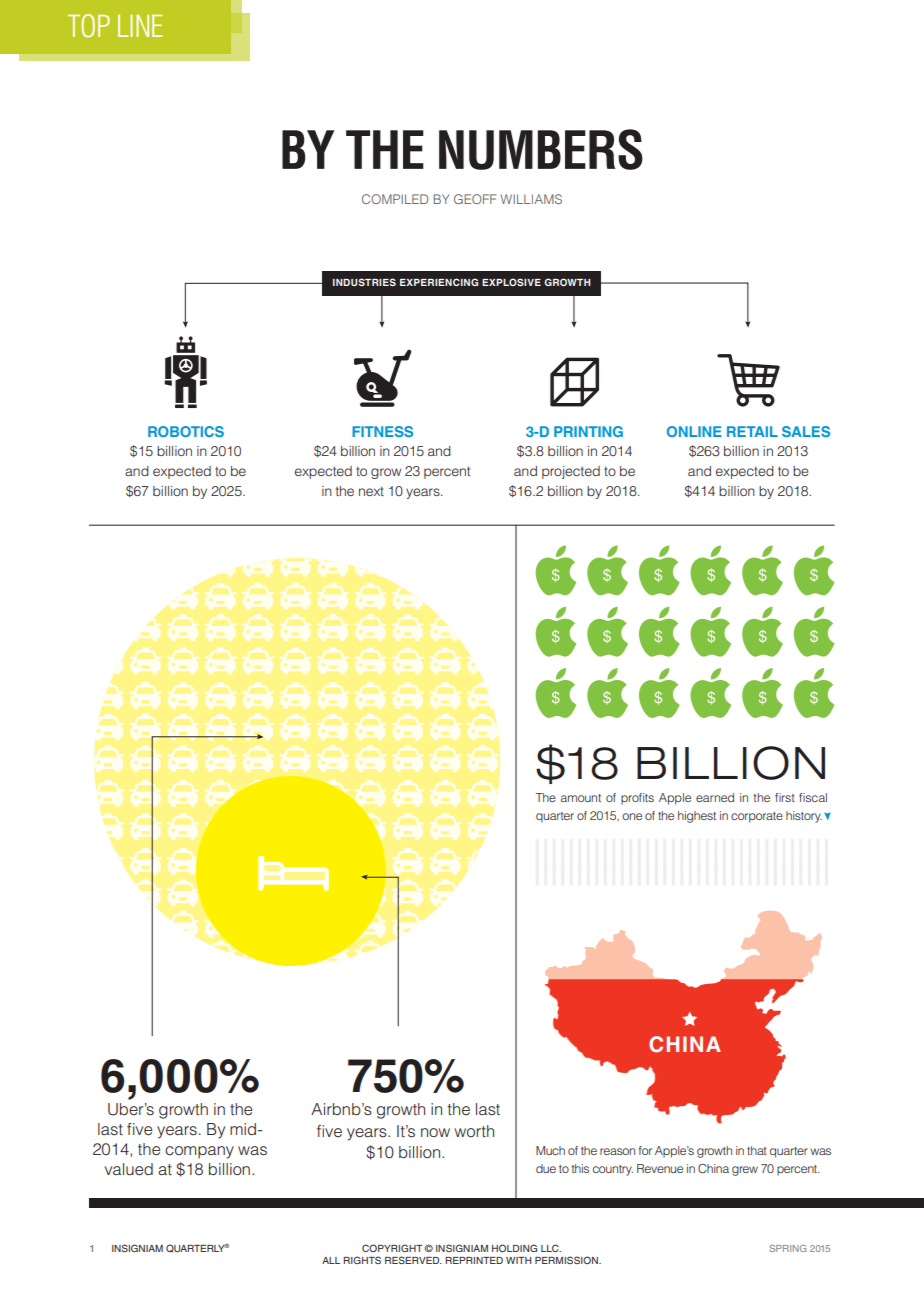  What do you see at coordinates (752, 431) in the page?
I see `RETAIL` at bounding box center [752, 431].
